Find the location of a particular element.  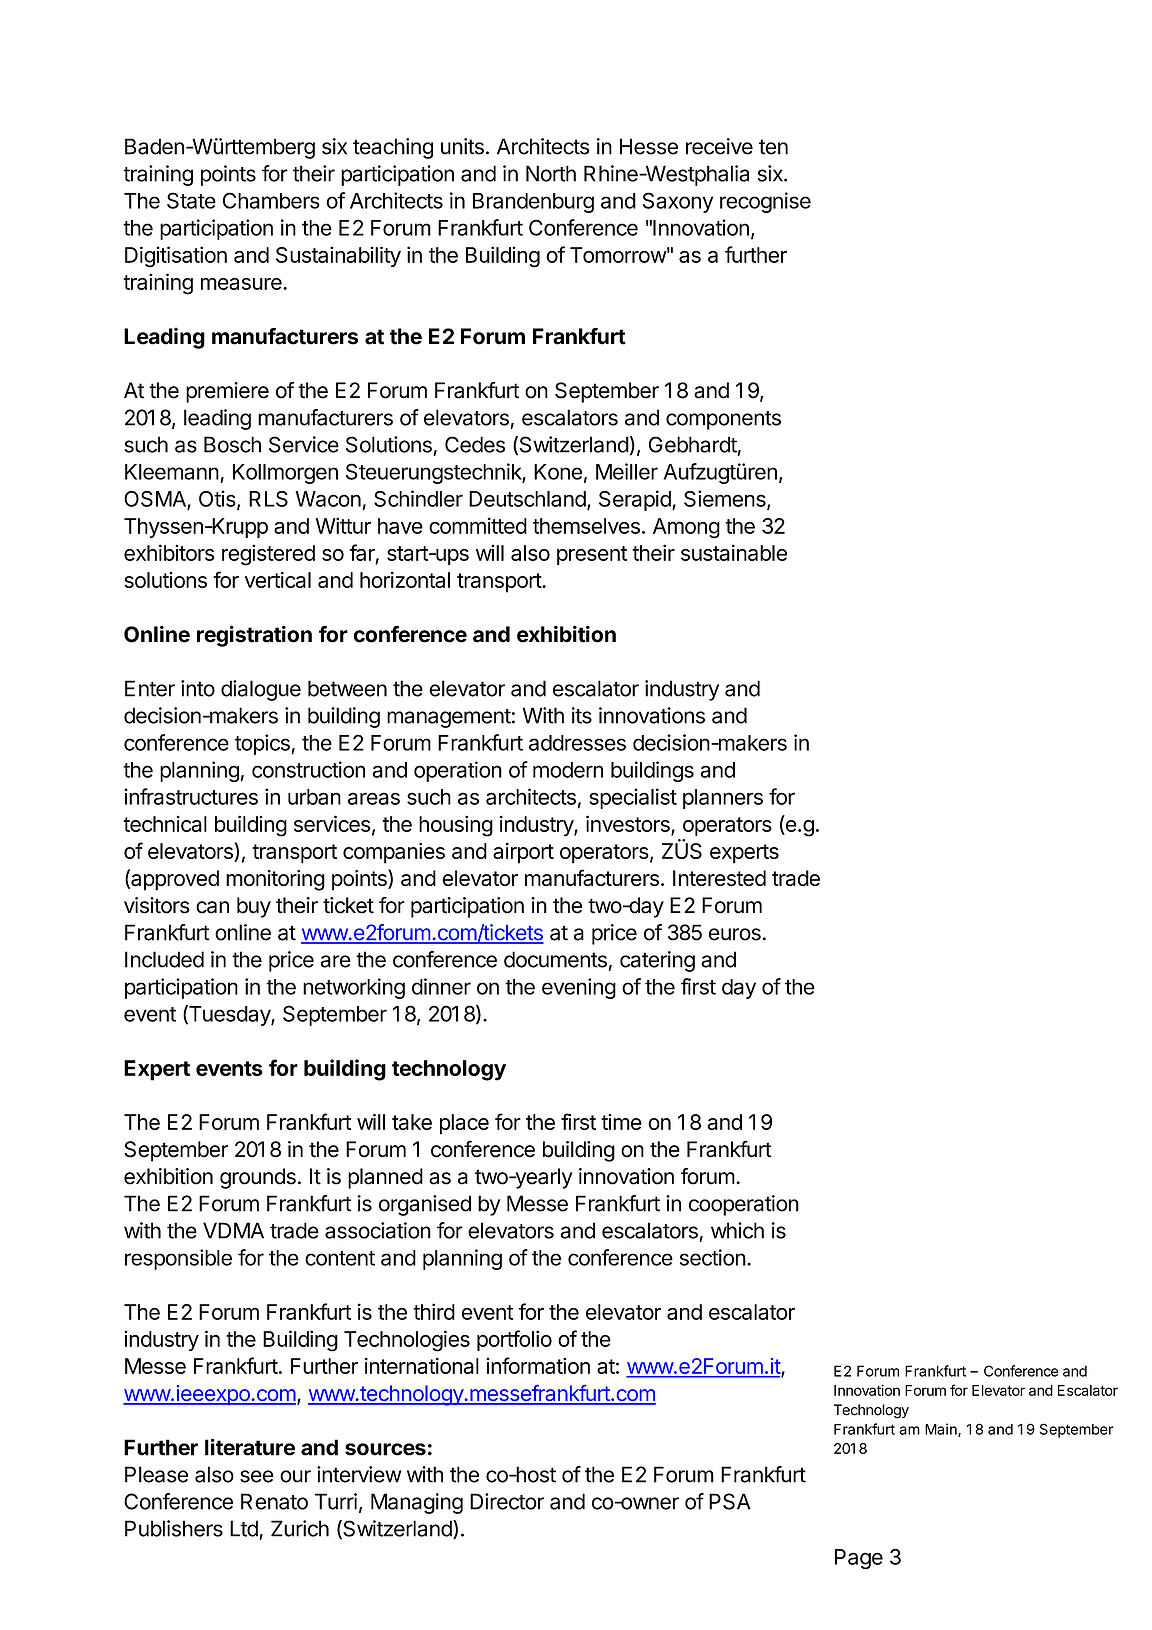

Director is located at coordinates (507, 1501).
